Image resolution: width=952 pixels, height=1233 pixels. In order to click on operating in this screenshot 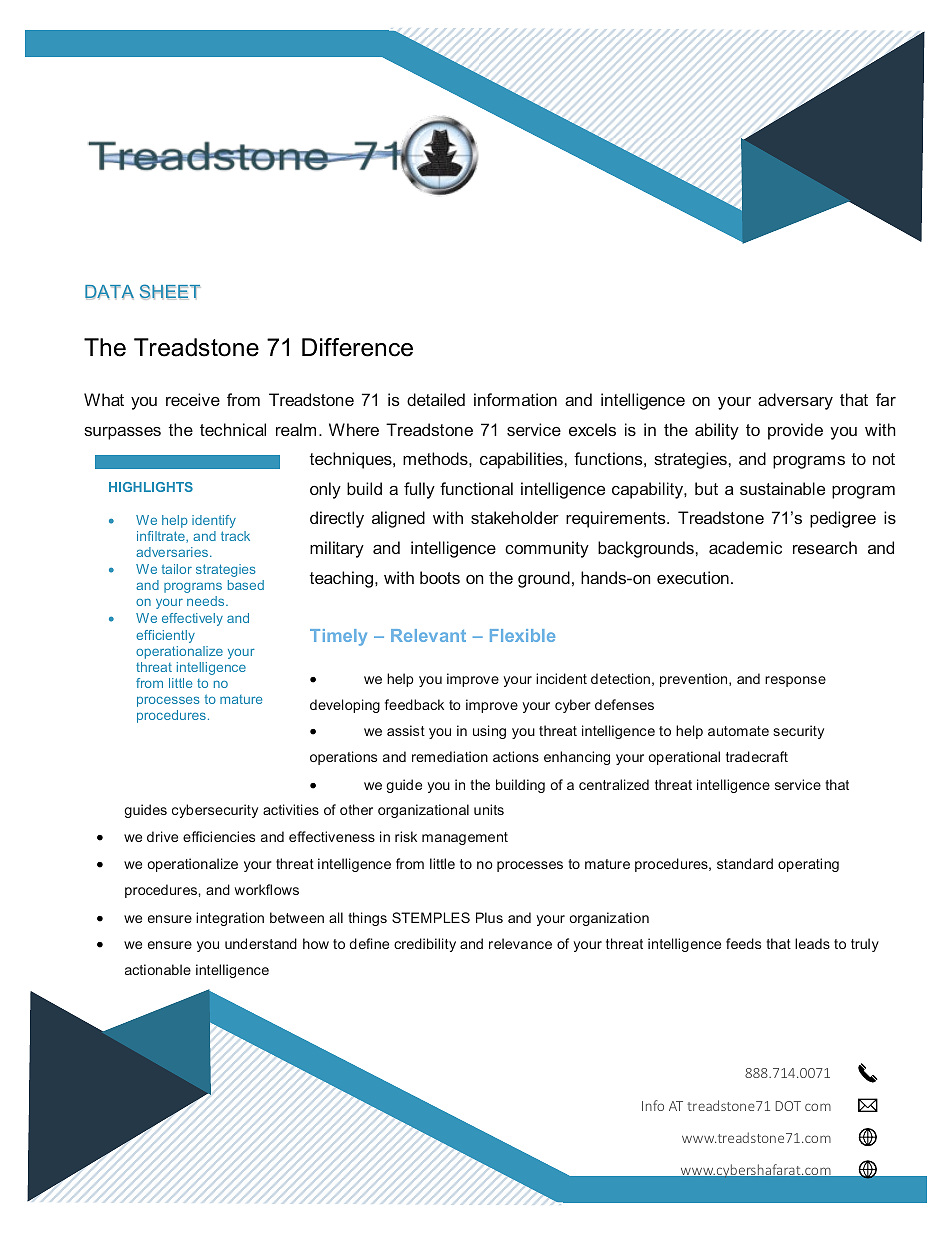, I will do `click(808, 865)`.
